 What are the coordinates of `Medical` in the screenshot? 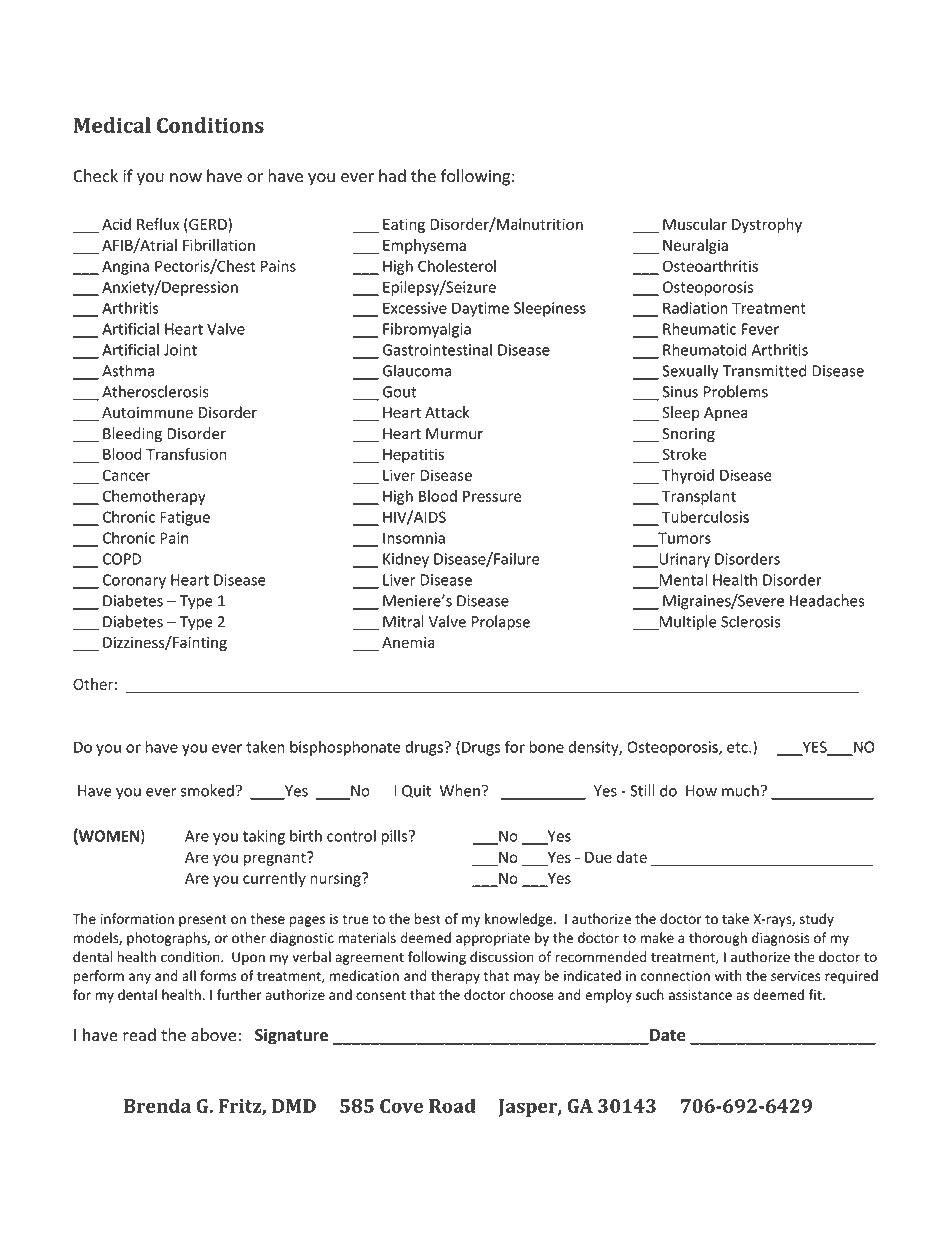 It's located at (112, 125).
